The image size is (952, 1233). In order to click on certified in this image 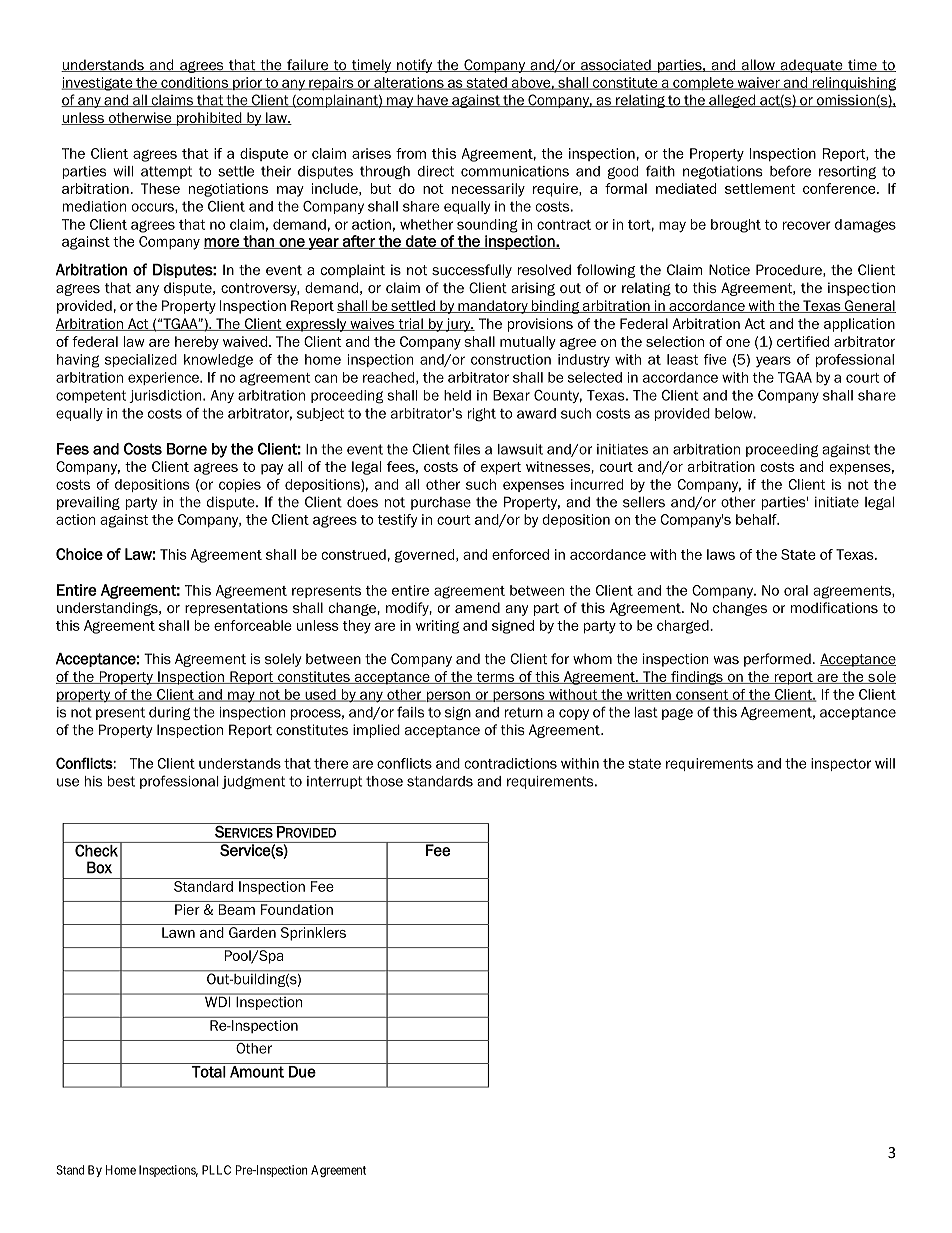, I will do `click(803, 341)`.
